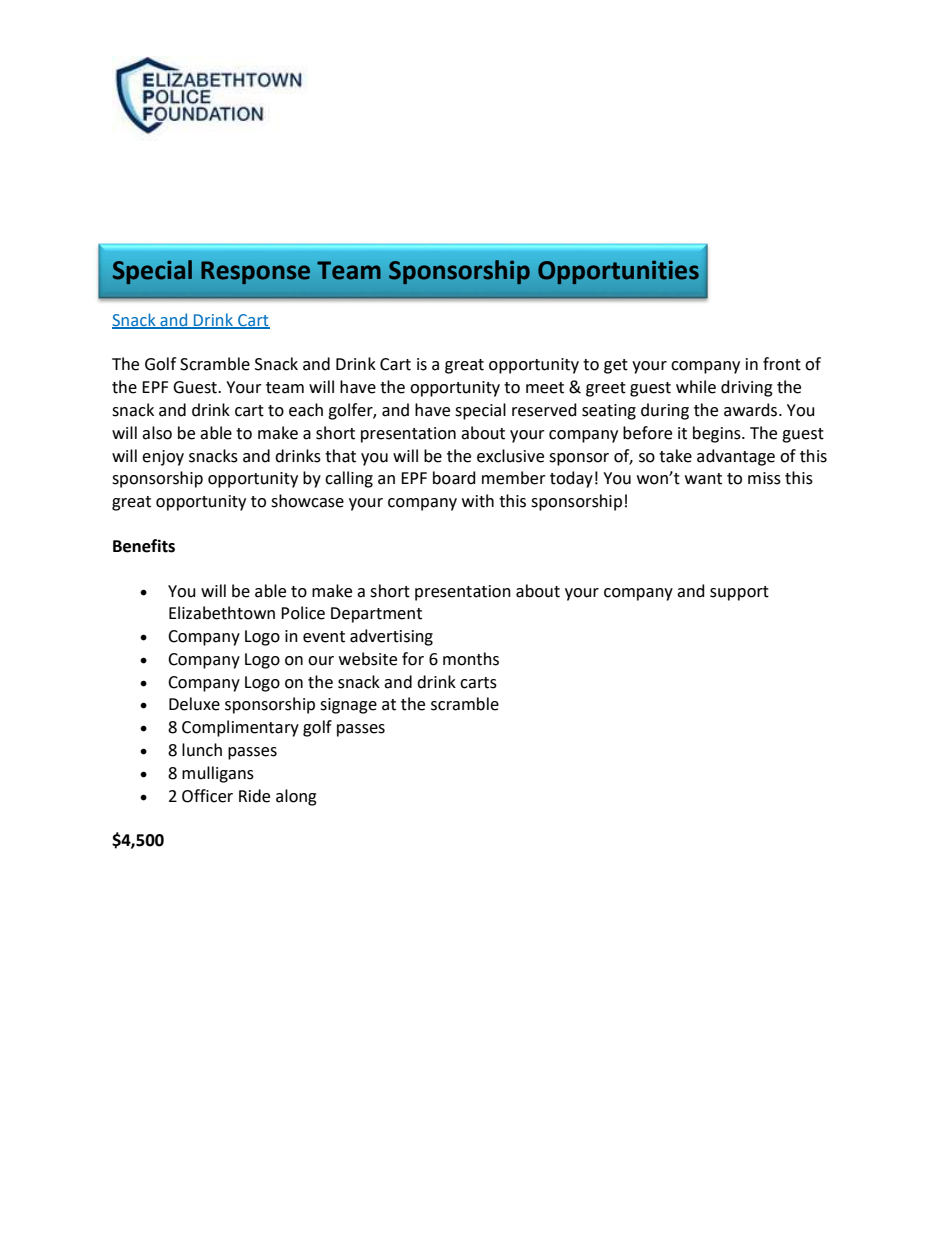 This screenshot has height=1233, width=952. What do you see at coordinates (618, 272) in the screenshot?
I see `Opportunities` at bounding box center [618, 272].
